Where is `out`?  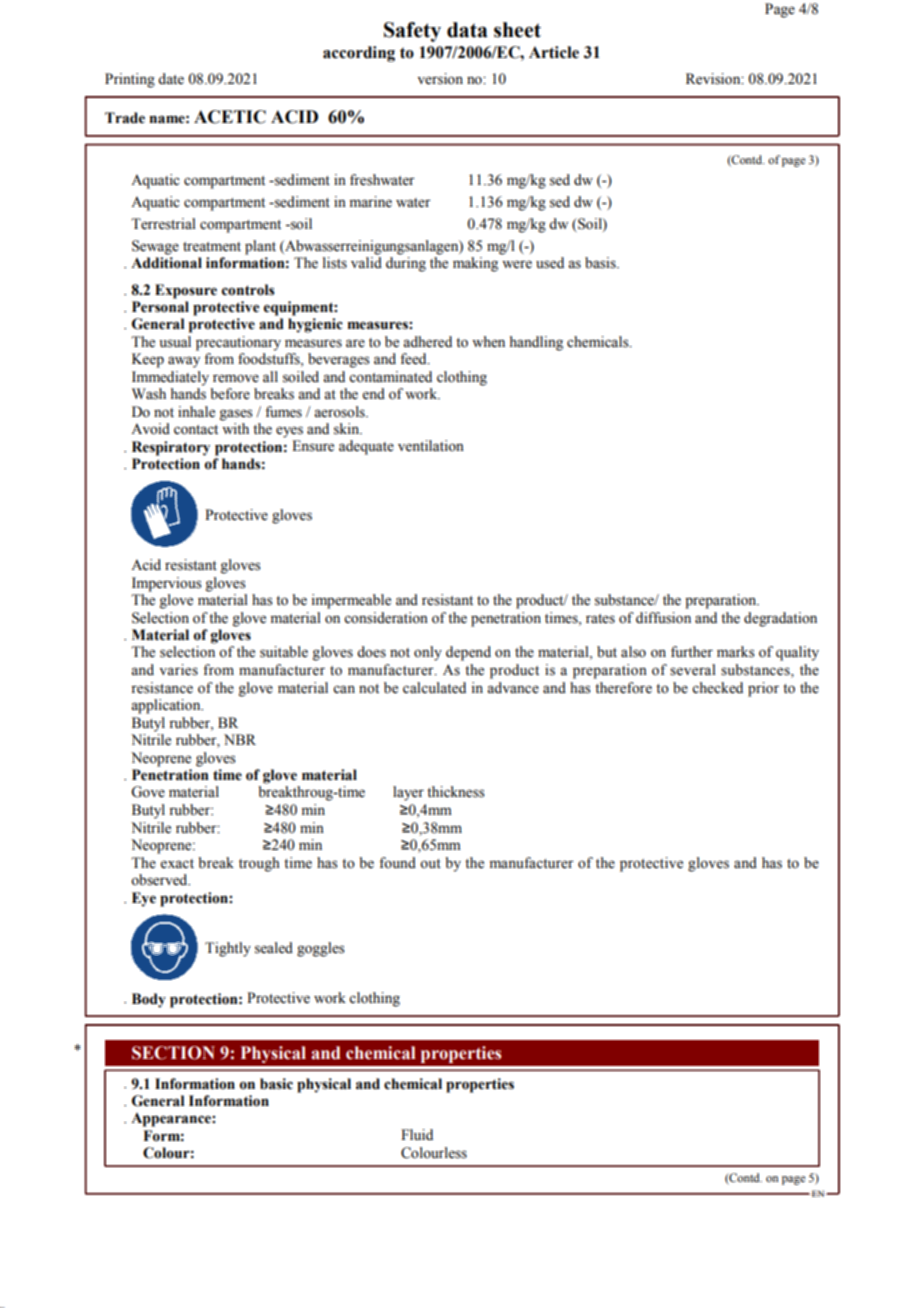
out is located at coordinates (430, 864).
